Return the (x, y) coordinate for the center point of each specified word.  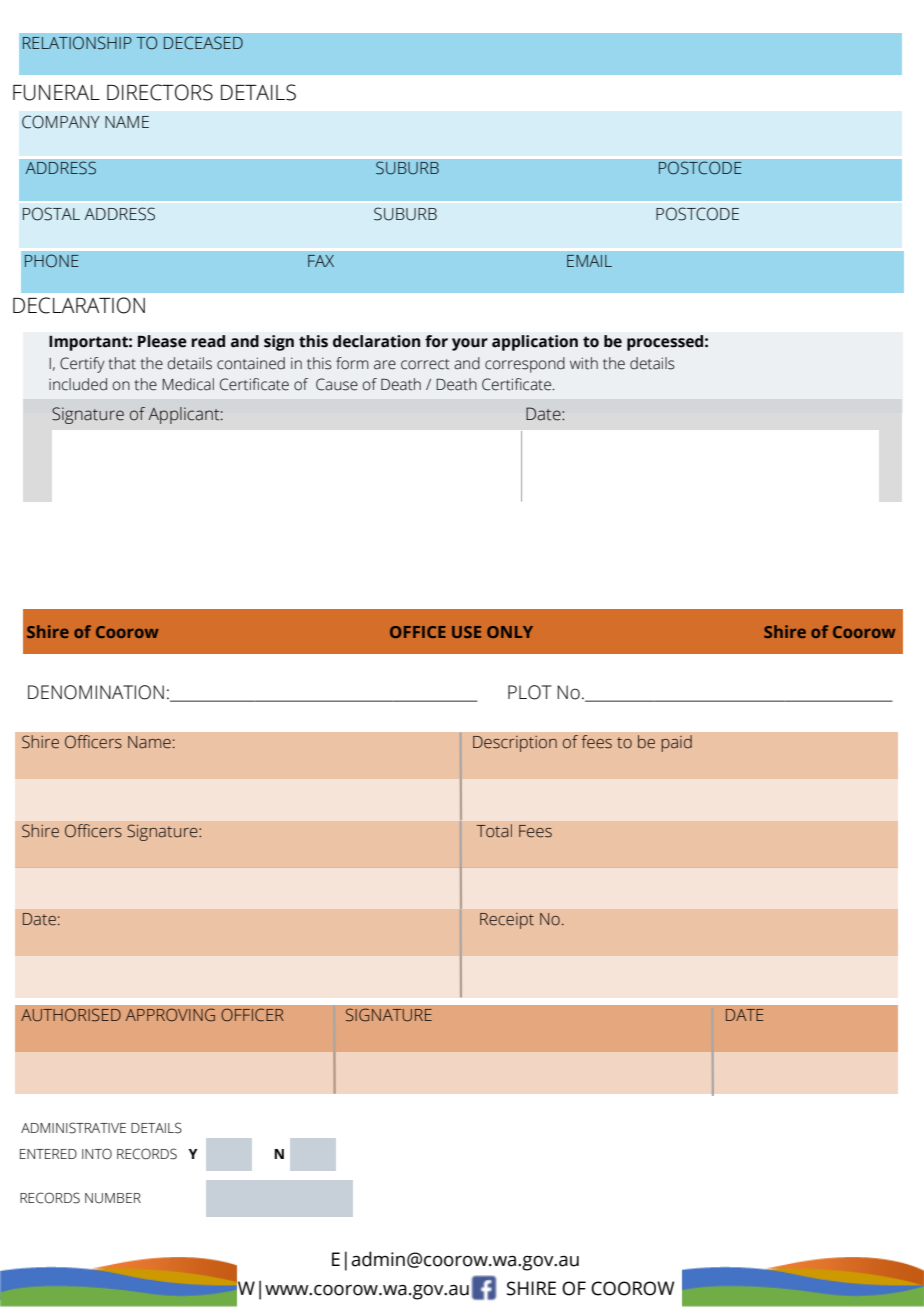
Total (494, 831)
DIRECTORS (160, 92)
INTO (97, 1154)
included (78, 384)
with (584, 363)
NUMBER (113, 1198)
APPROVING (170, 1014)
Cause (337, 384)
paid (676, 743)
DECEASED (203, 43)
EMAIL (589, 261)
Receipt (507, 921)
